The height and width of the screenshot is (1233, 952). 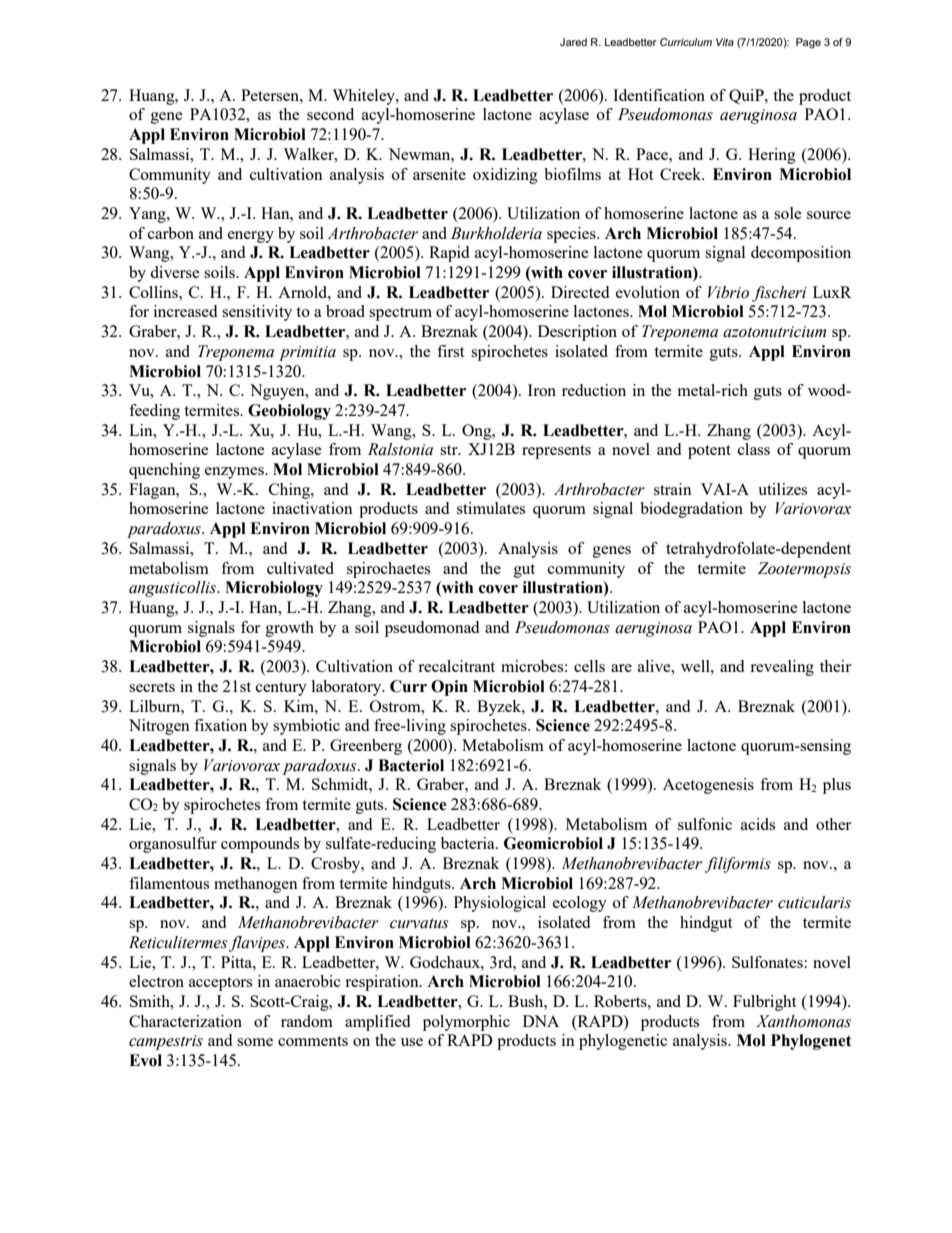 What do you see at coordinates (725, 42) in the screenshot?
I see `Vita` at bounding box center [725, 42].
